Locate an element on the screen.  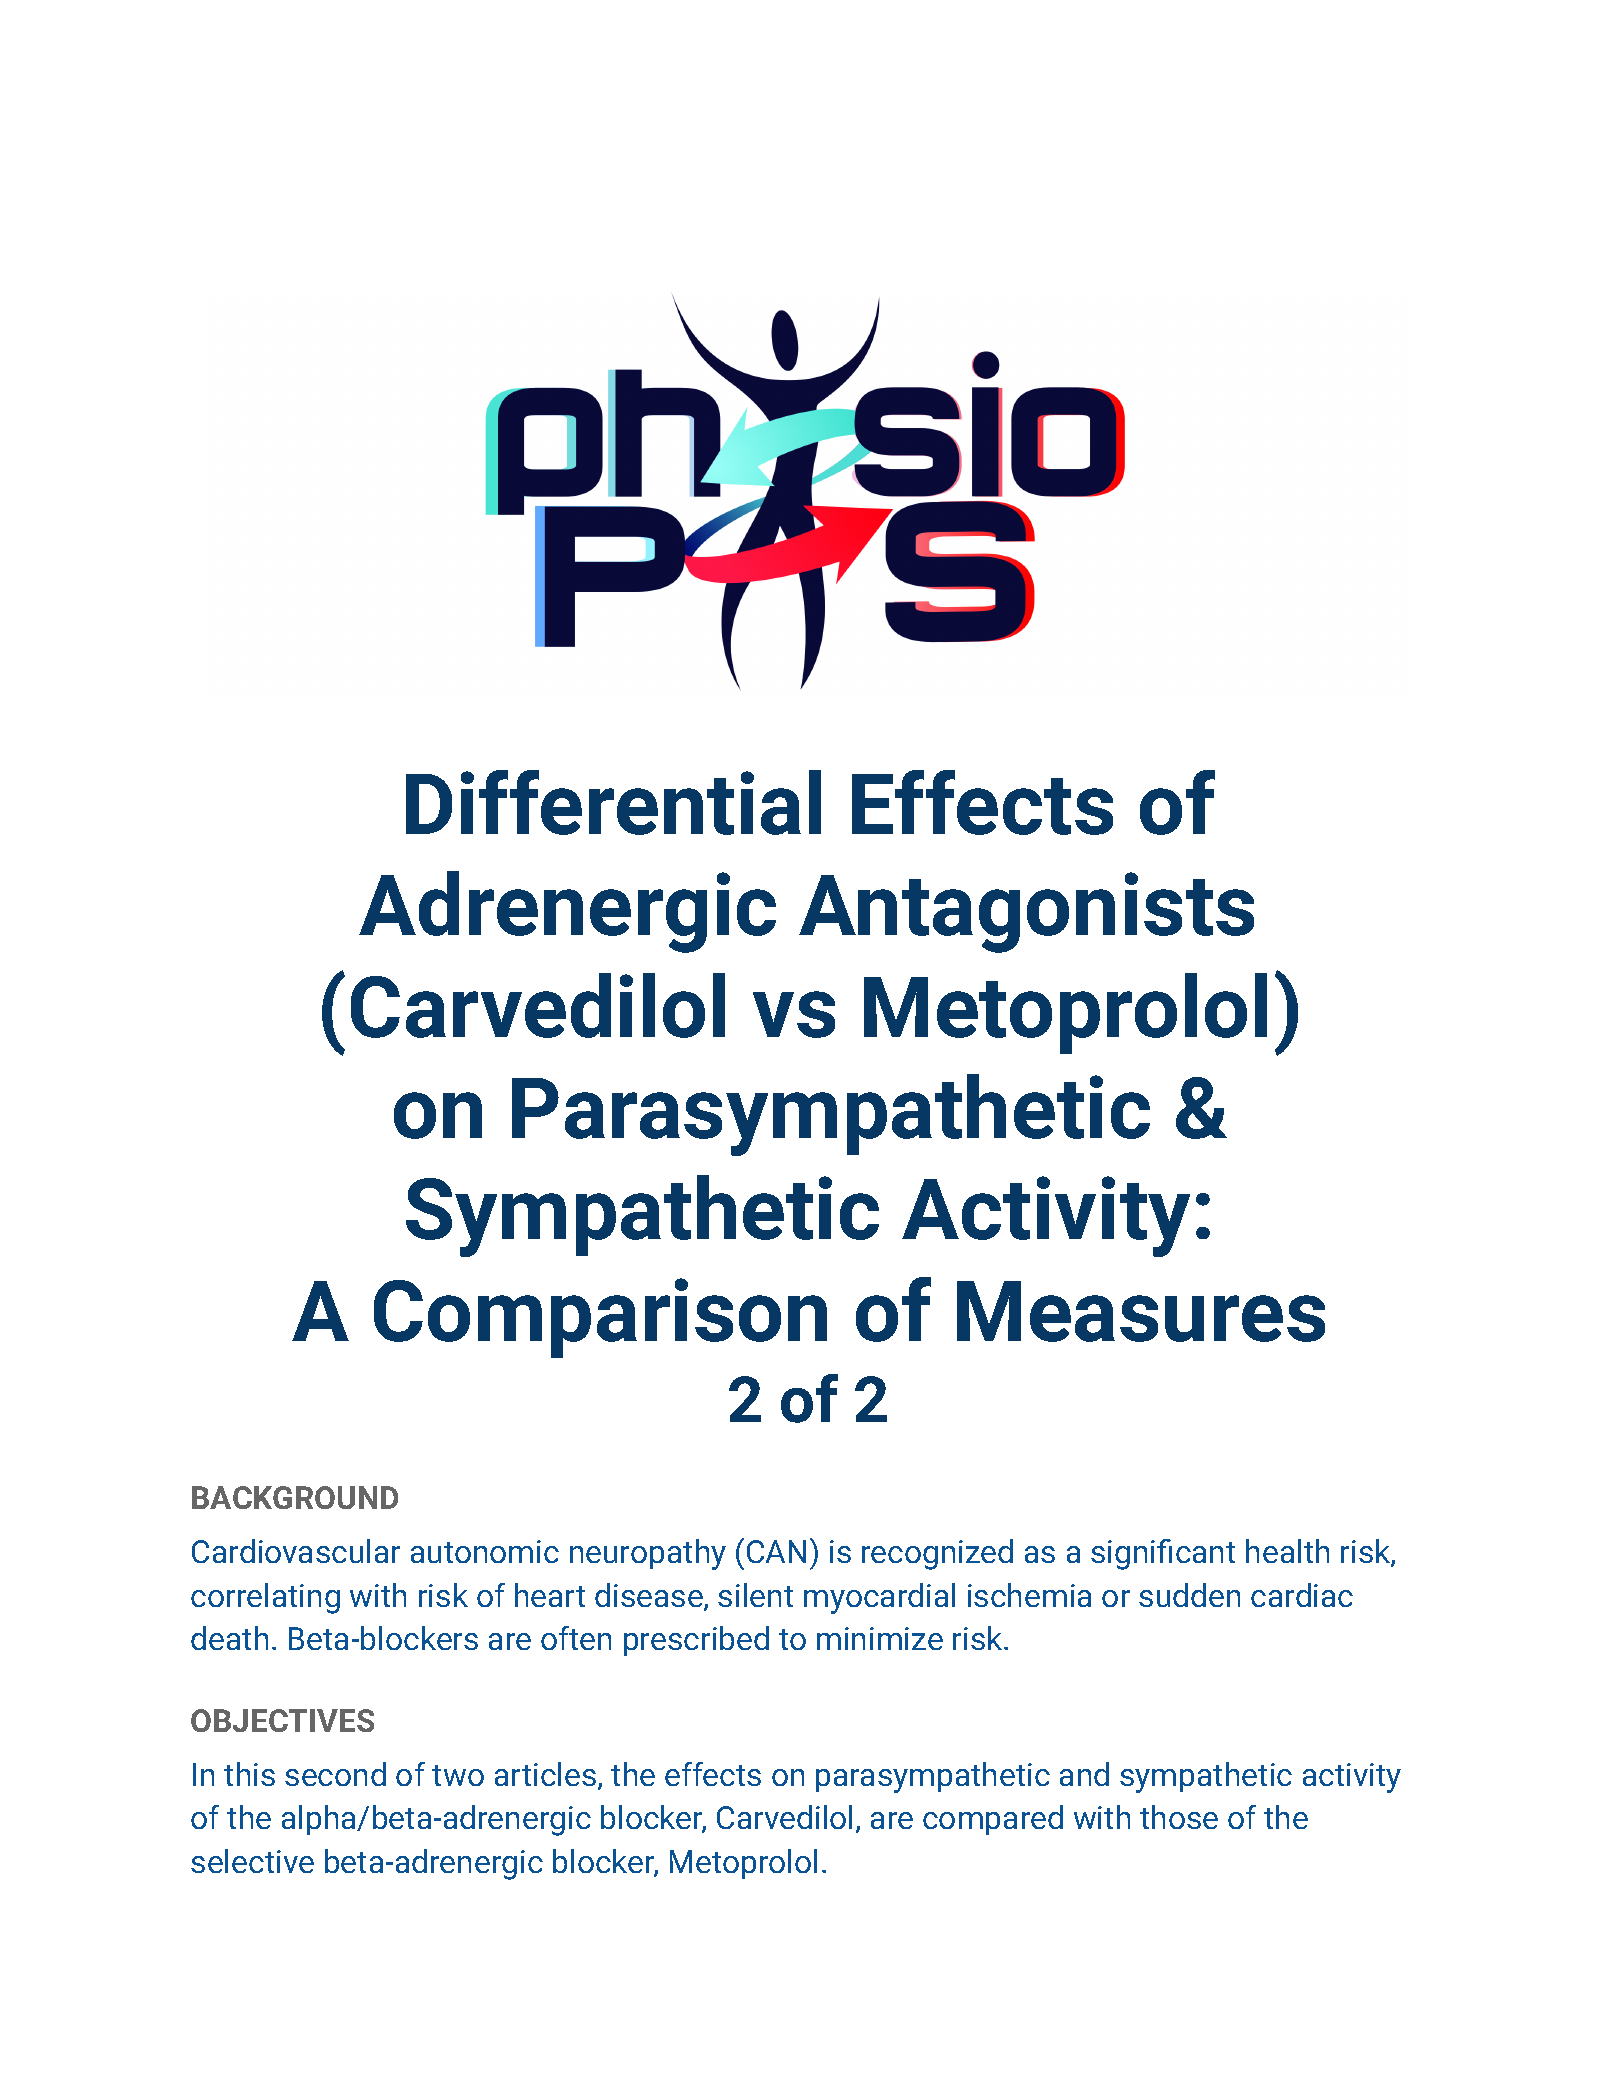
neuropathy is located at coordinates (648, 1554).
